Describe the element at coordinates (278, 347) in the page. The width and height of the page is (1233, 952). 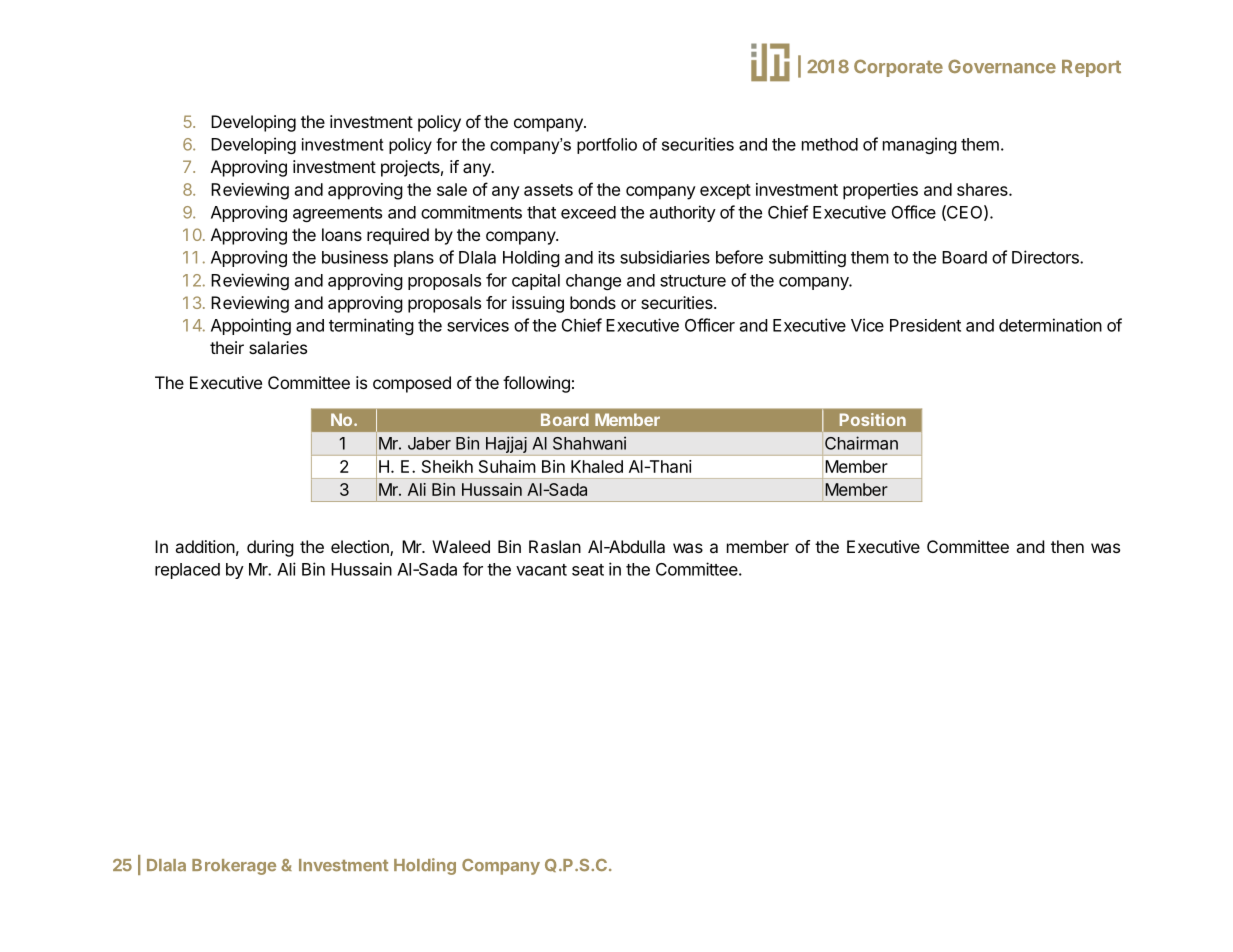
I see `salaries` at that location.
